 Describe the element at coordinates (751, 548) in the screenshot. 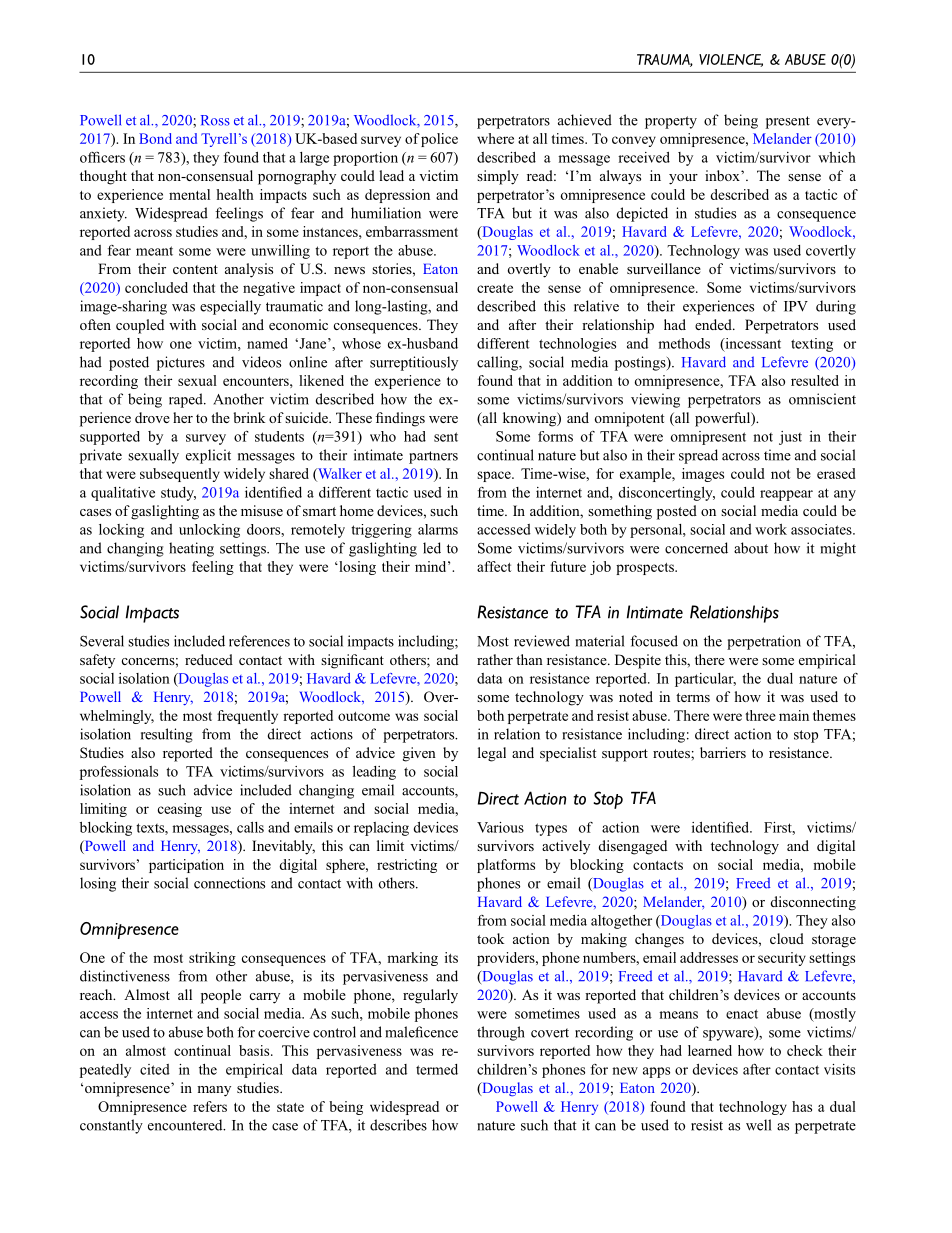

I see `about` at that location.
